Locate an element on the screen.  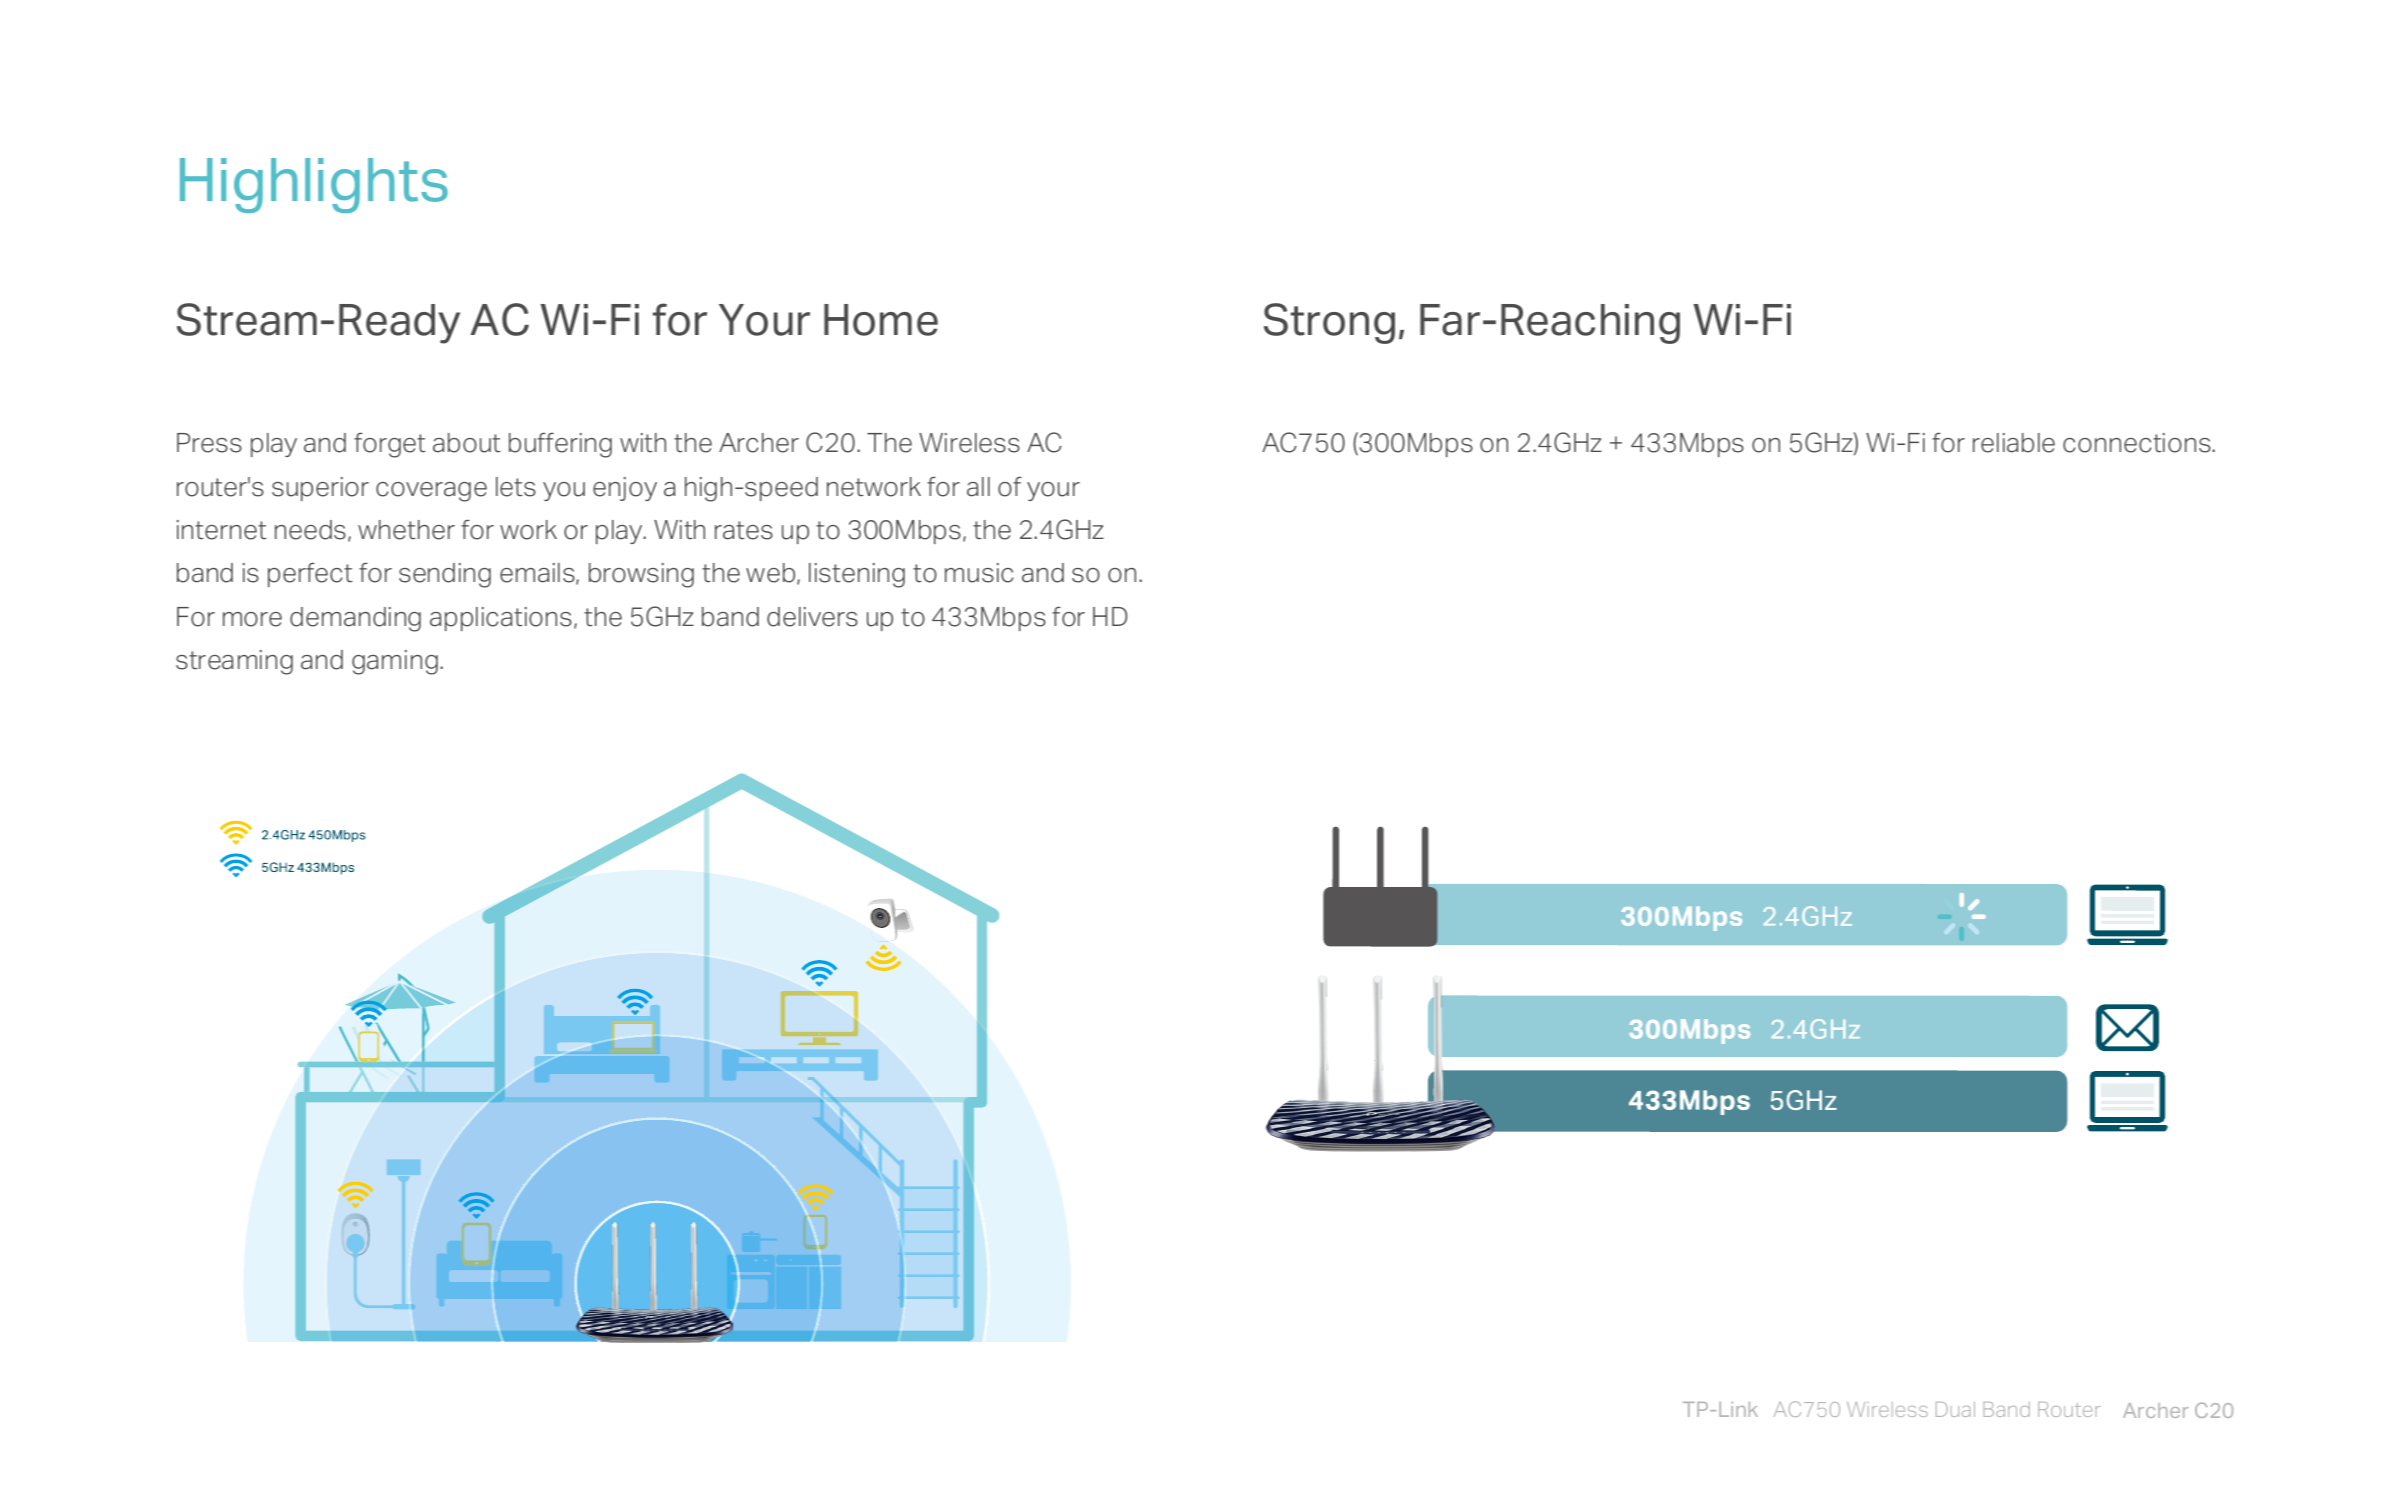
delivers is located at coordinates (812, 617).
